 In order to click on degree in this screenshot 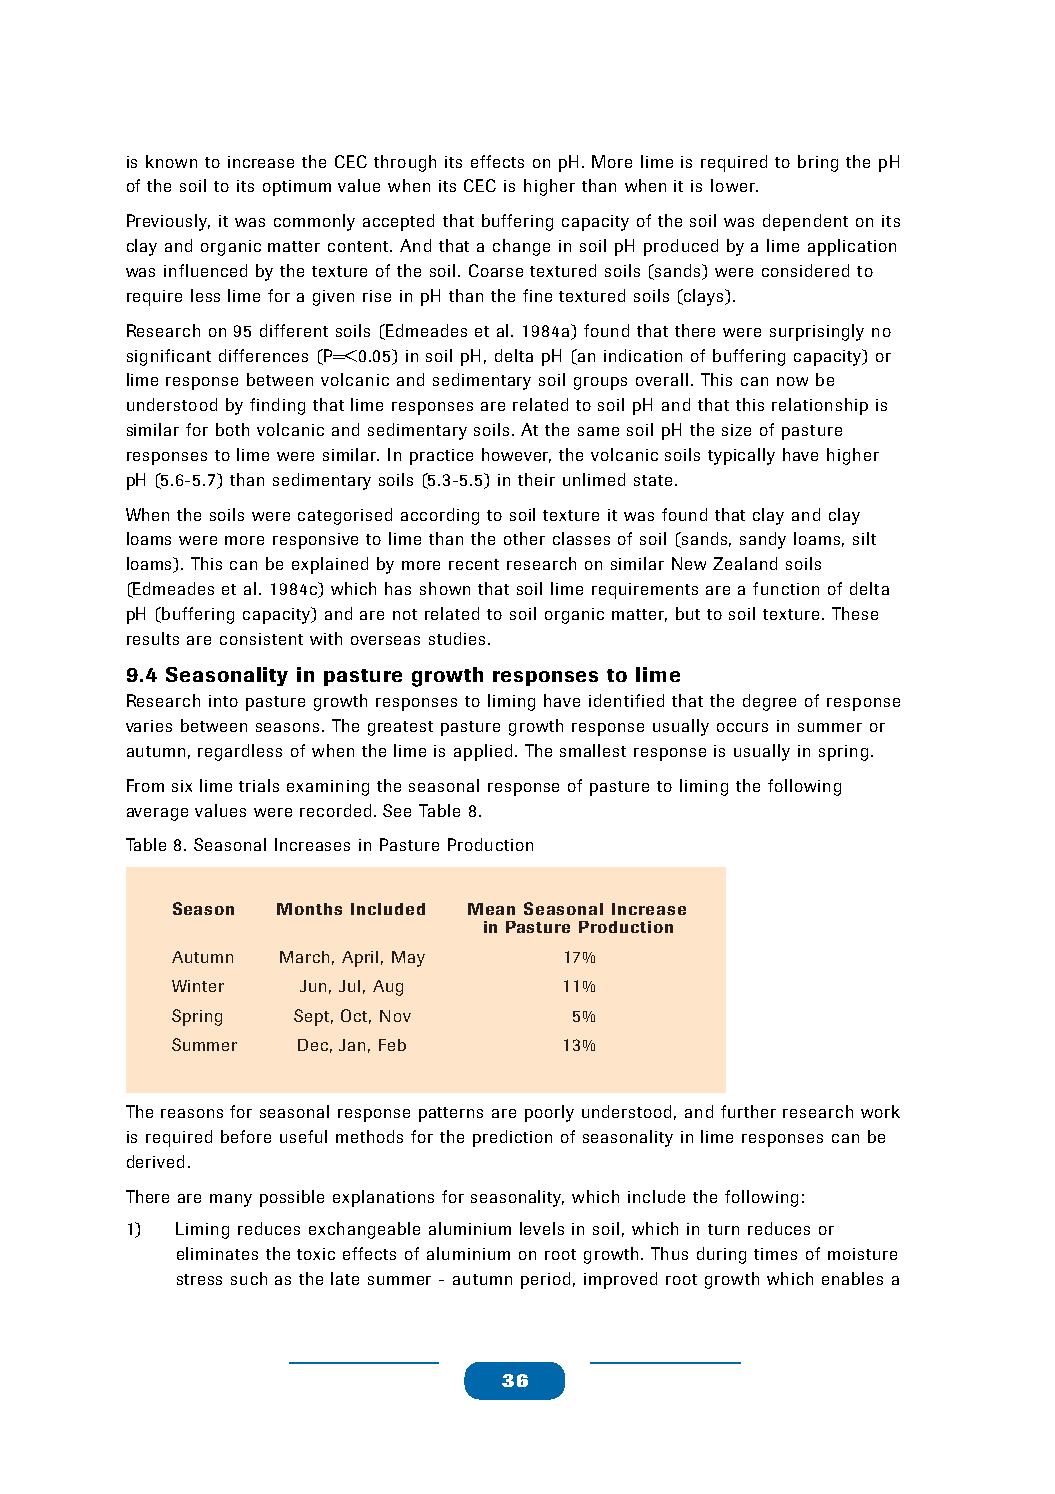, I will do `click(769, 702)`.
